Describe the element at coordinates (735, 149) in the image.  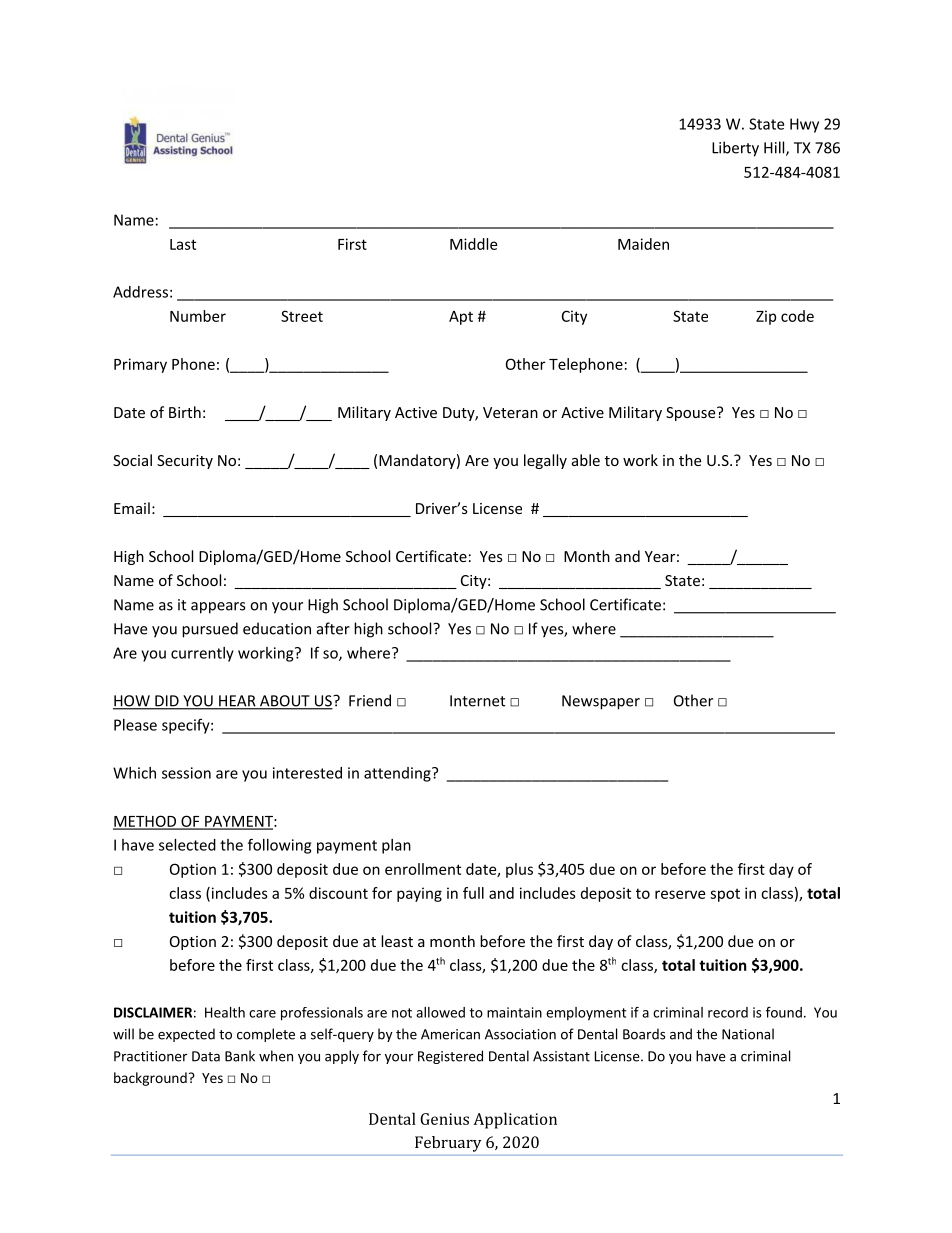
I see `Liberty` at that location.
